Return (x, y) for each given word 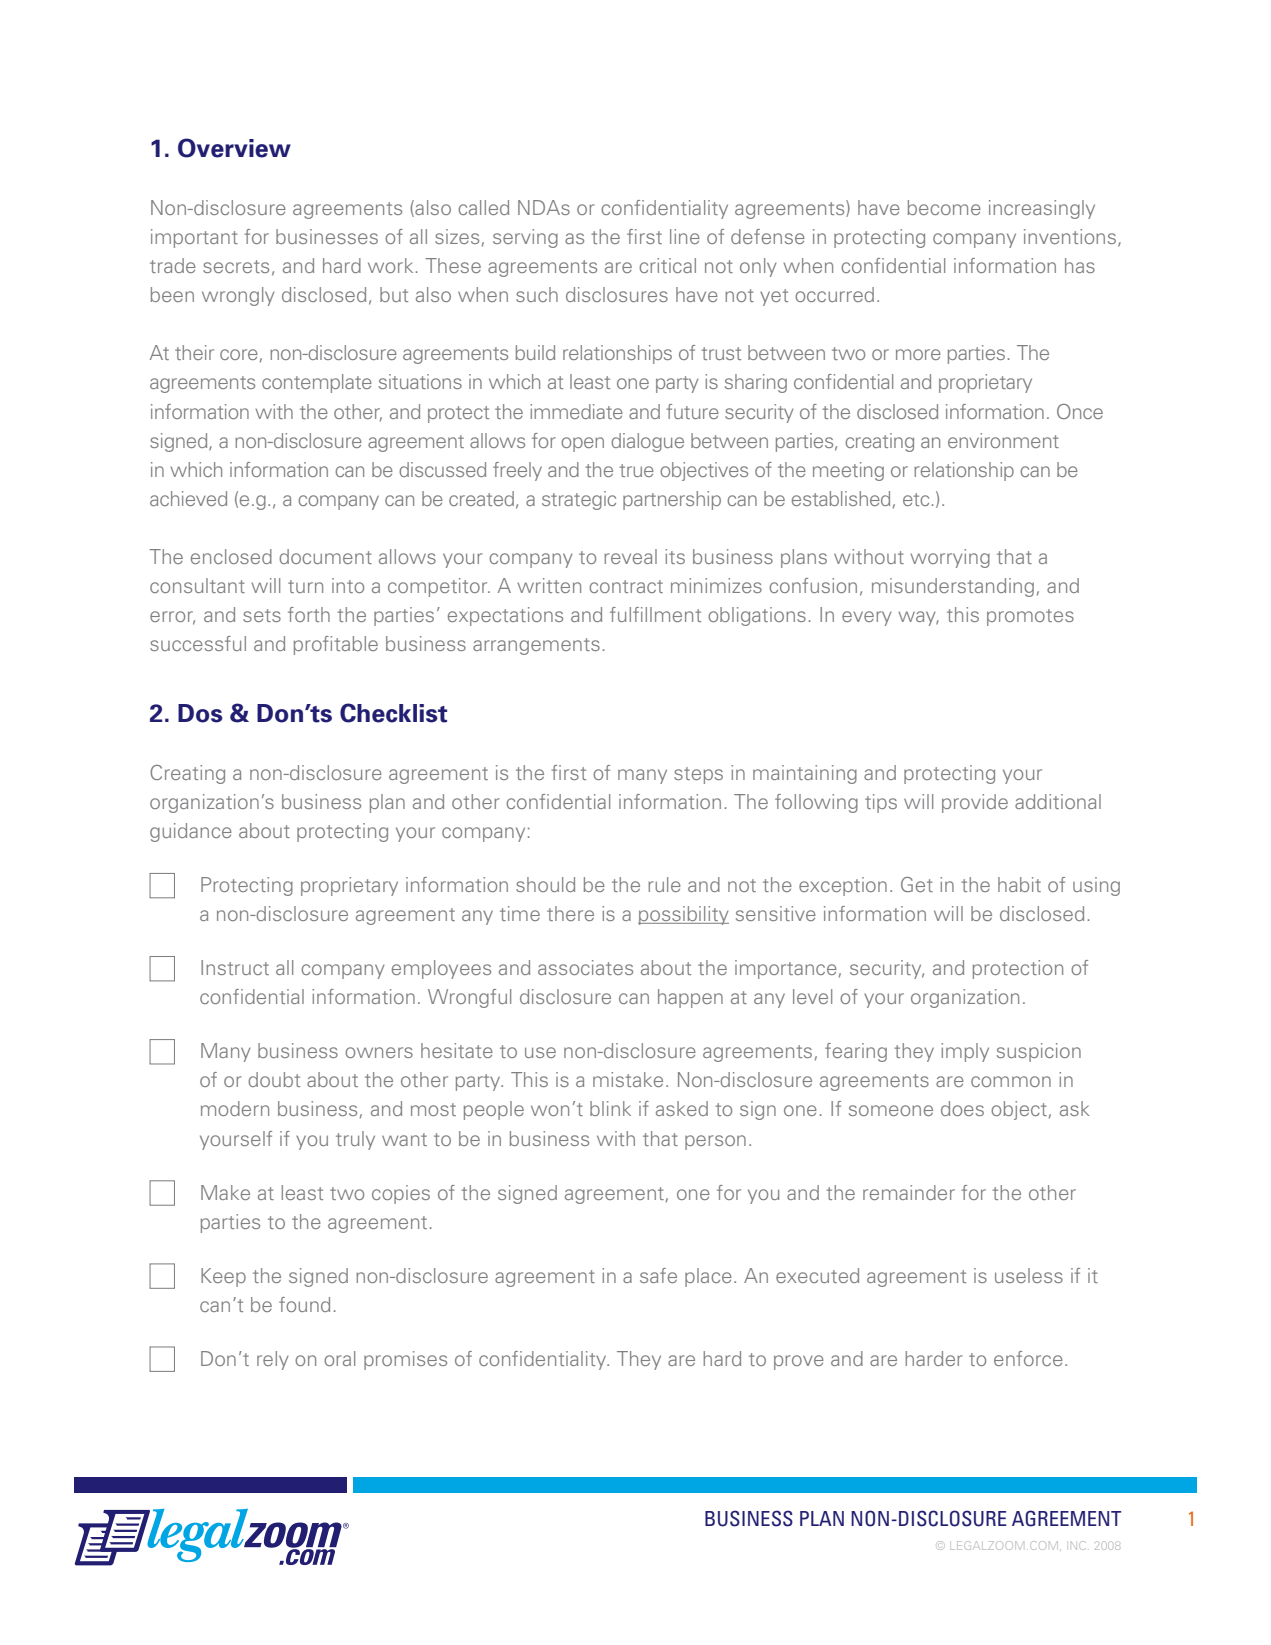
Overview (234, 148)
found (304, 1304)
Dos (200, 713)
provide (975, 803)
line (685, 236)
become (944, 207)
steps (698, 775)
